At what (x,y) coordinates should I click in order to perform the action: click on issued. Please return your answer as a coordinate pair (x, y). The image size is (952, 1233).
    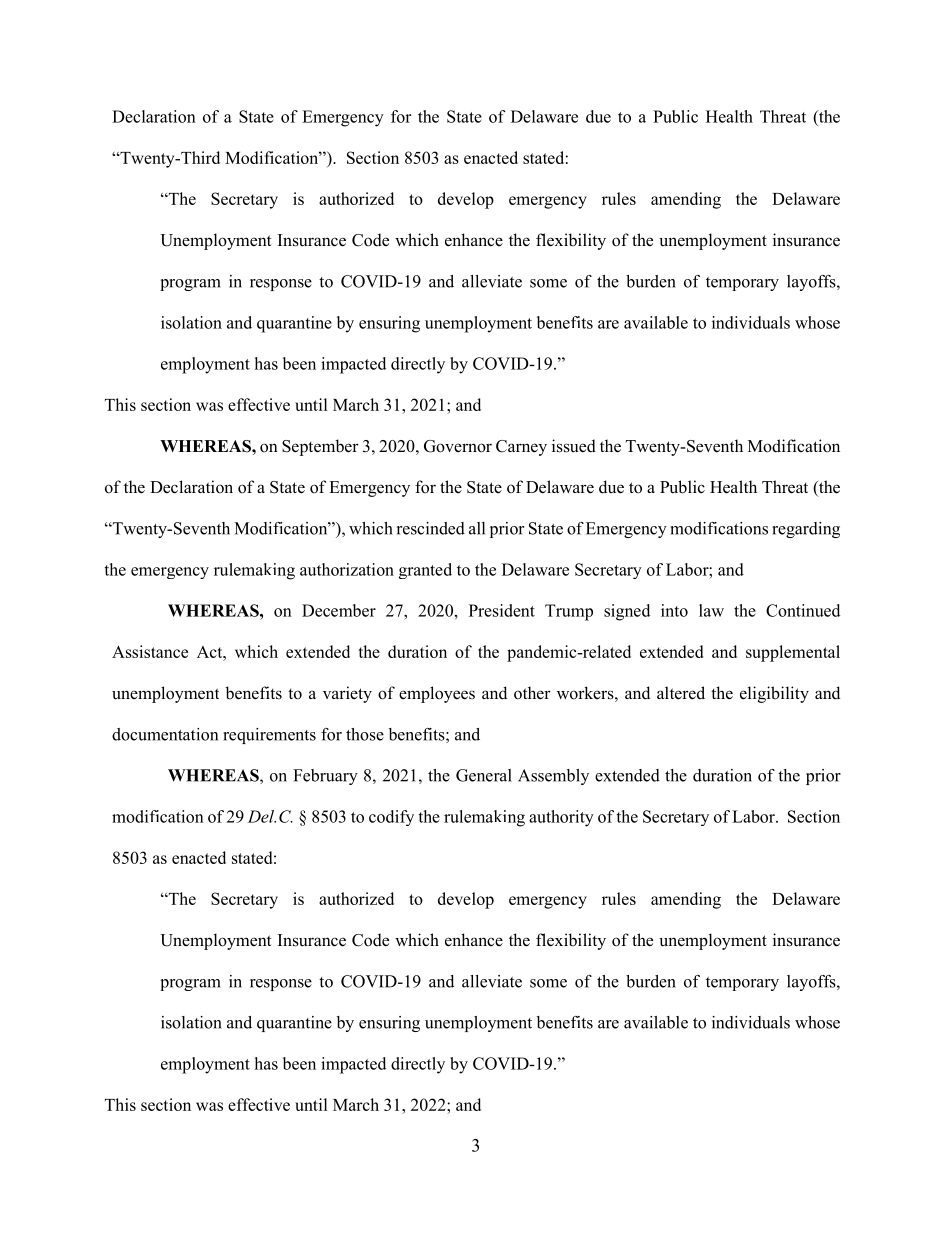
    Looking at the image, I should click on (574, 446).
